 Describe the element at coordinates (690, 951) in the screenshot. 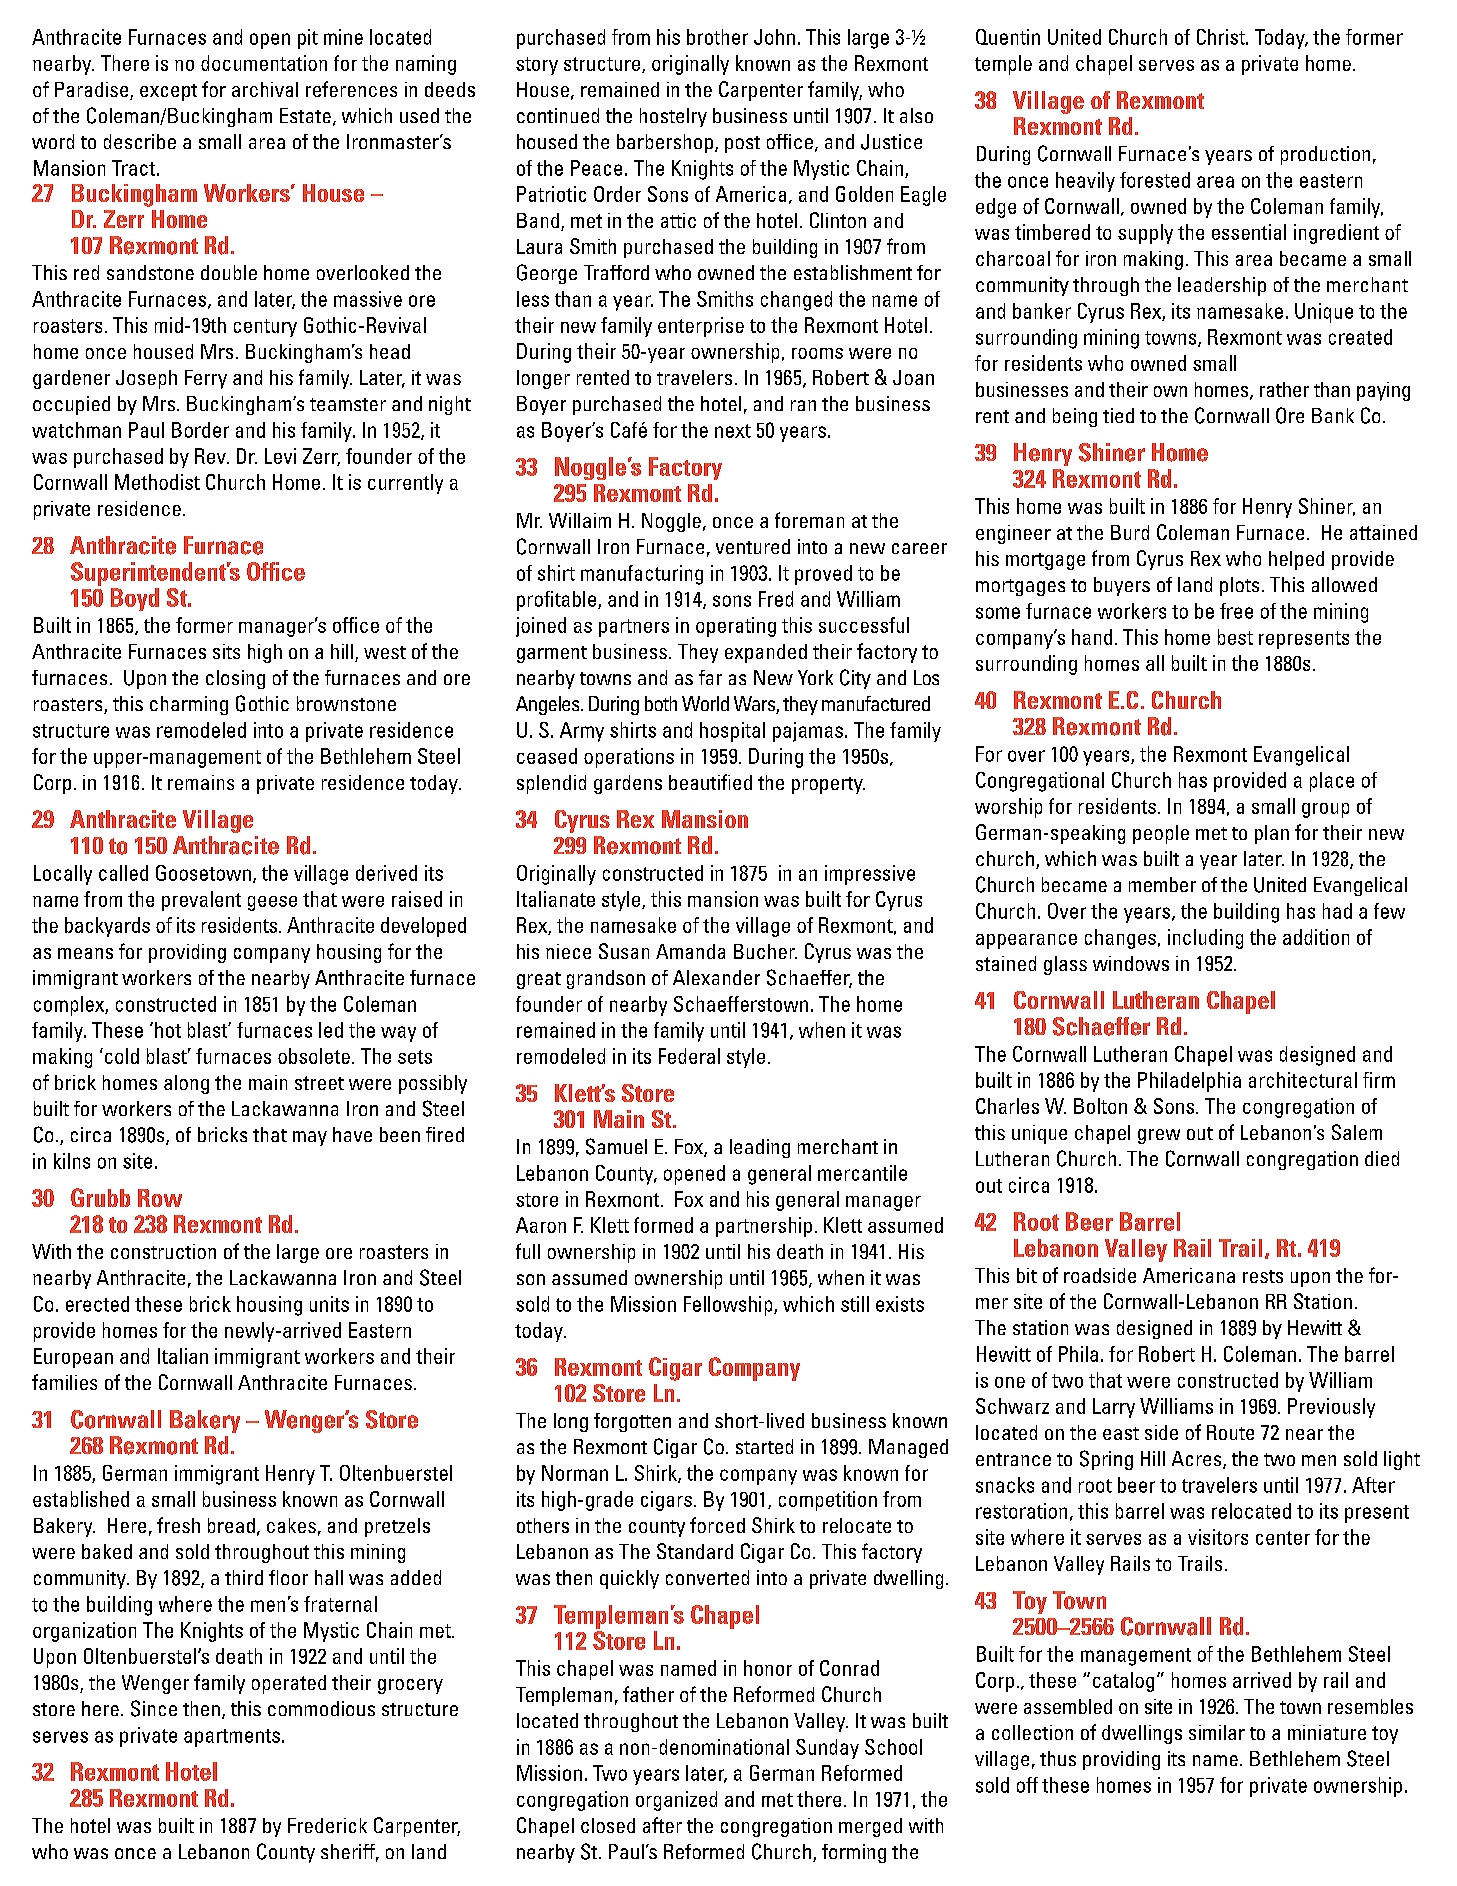

I see `Amanda` at that location.
